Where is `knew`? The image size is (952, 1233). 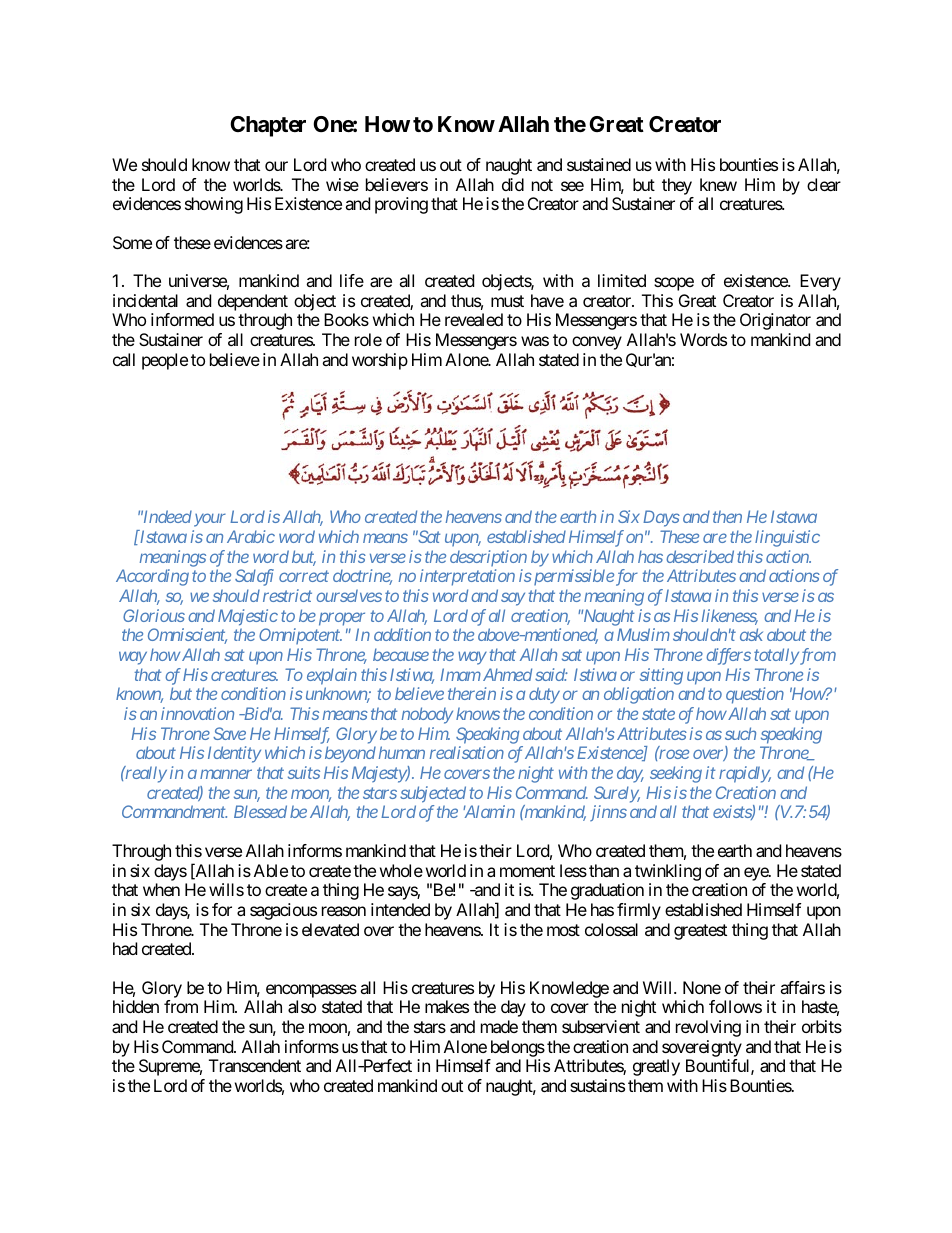 knew is located at coordinates (718, 184).
